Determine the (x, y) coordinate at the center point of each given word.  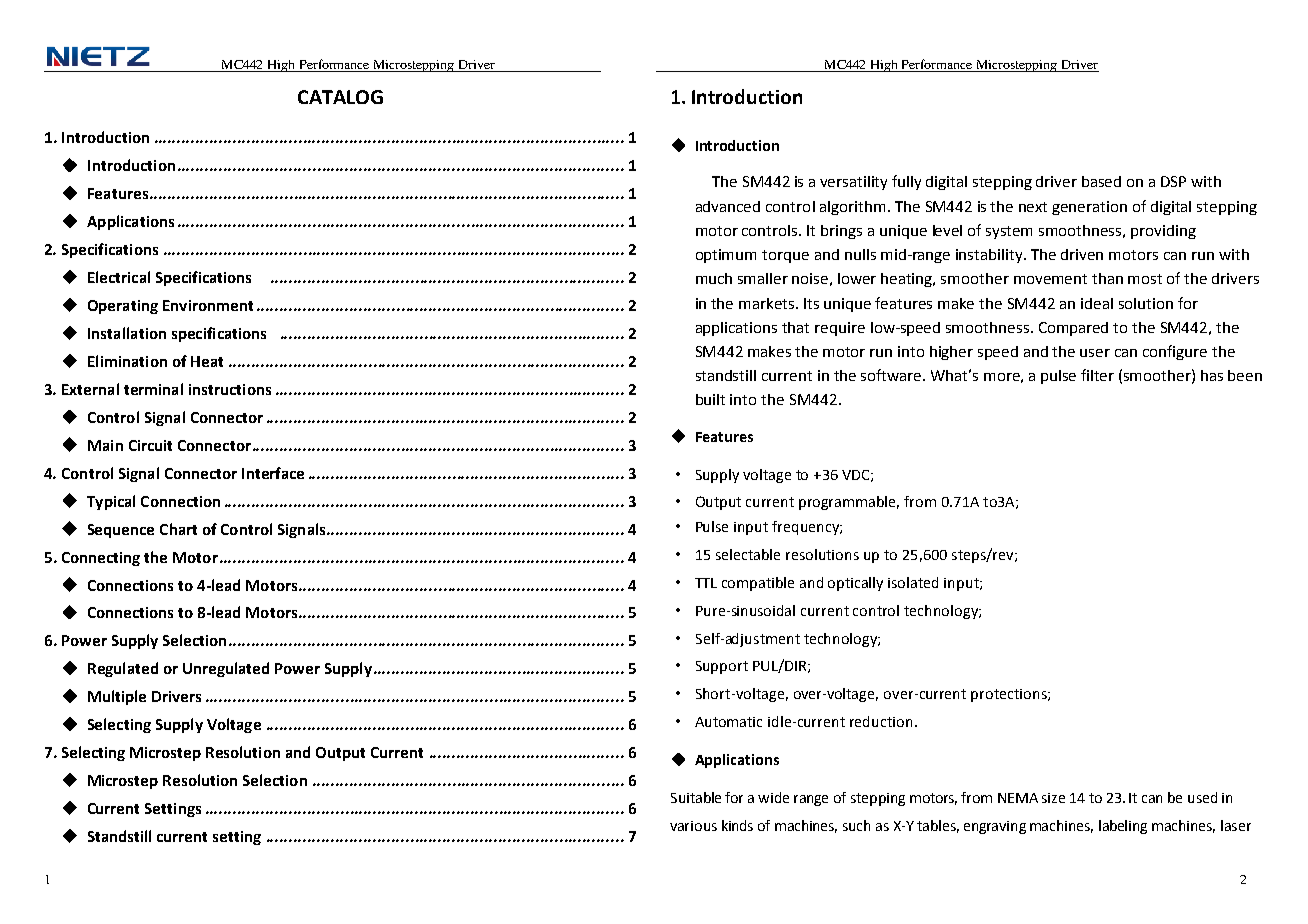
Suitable (696, 797)
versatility (853, 183)
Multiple (117, 697)
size (1053, 798)
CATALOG (340, 97)
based (1101, 181)
